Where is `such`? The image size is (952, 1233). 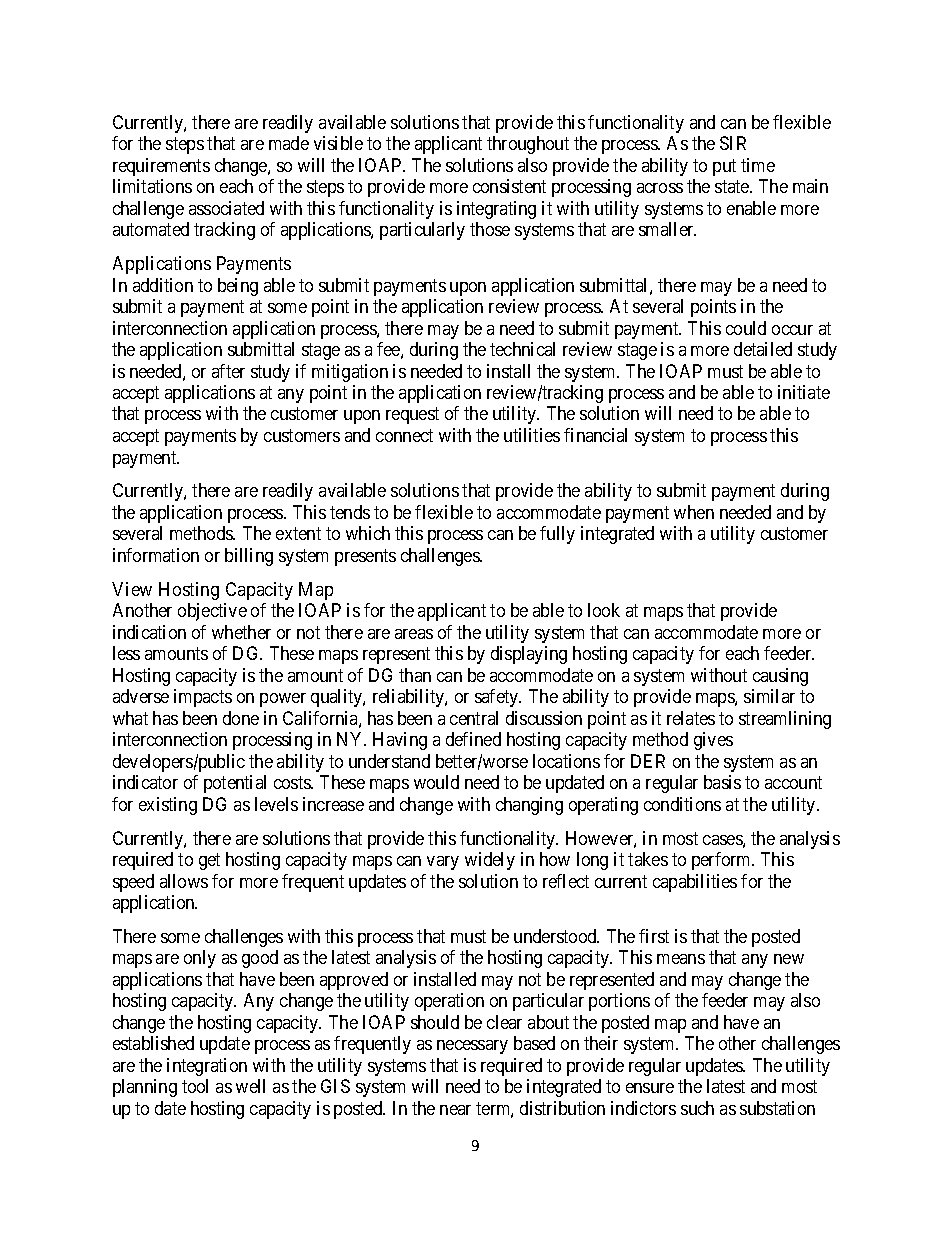
such is located at coordinates (697, 1108).
